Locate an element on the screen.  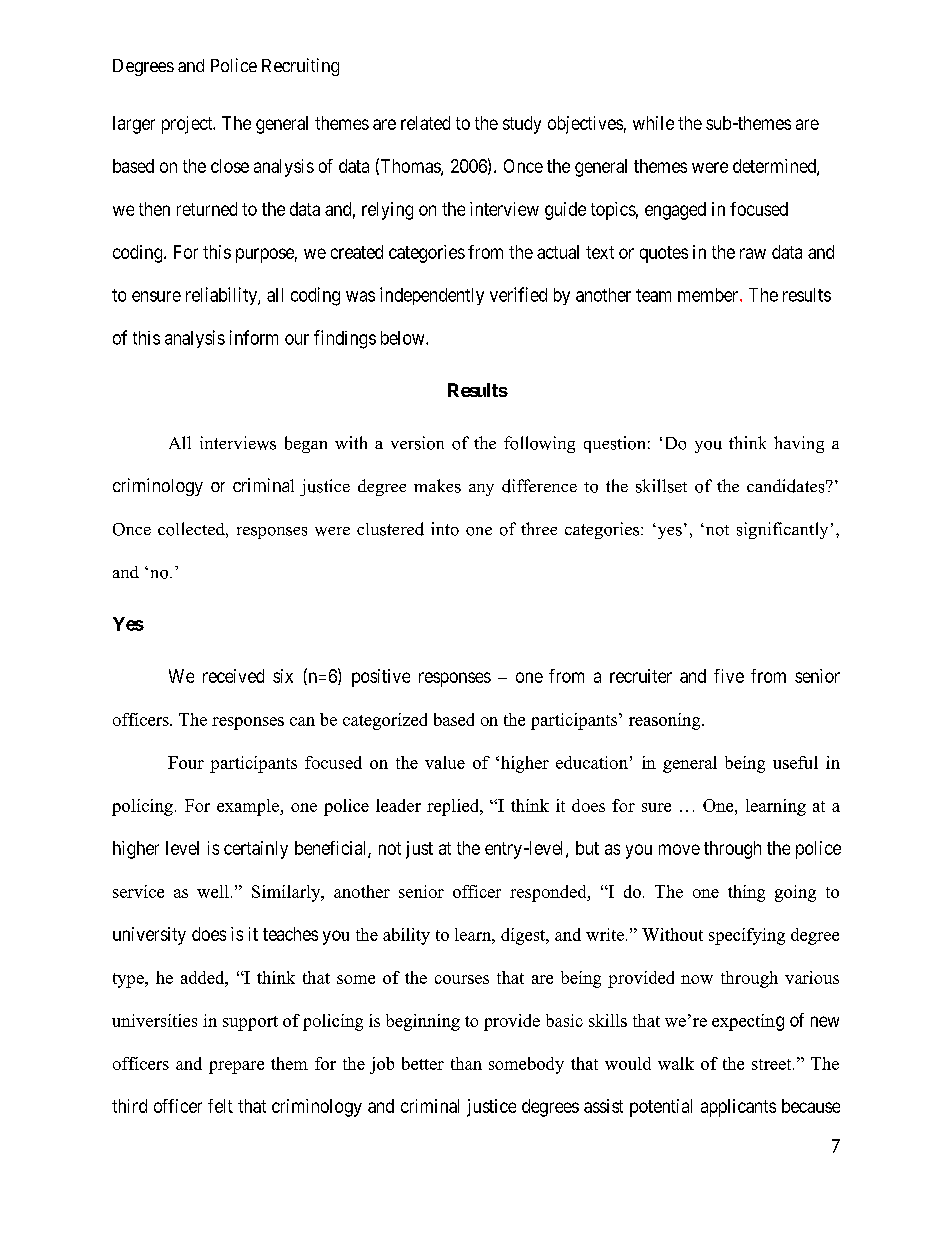
prepare is located at coordinates (236, 1067).
